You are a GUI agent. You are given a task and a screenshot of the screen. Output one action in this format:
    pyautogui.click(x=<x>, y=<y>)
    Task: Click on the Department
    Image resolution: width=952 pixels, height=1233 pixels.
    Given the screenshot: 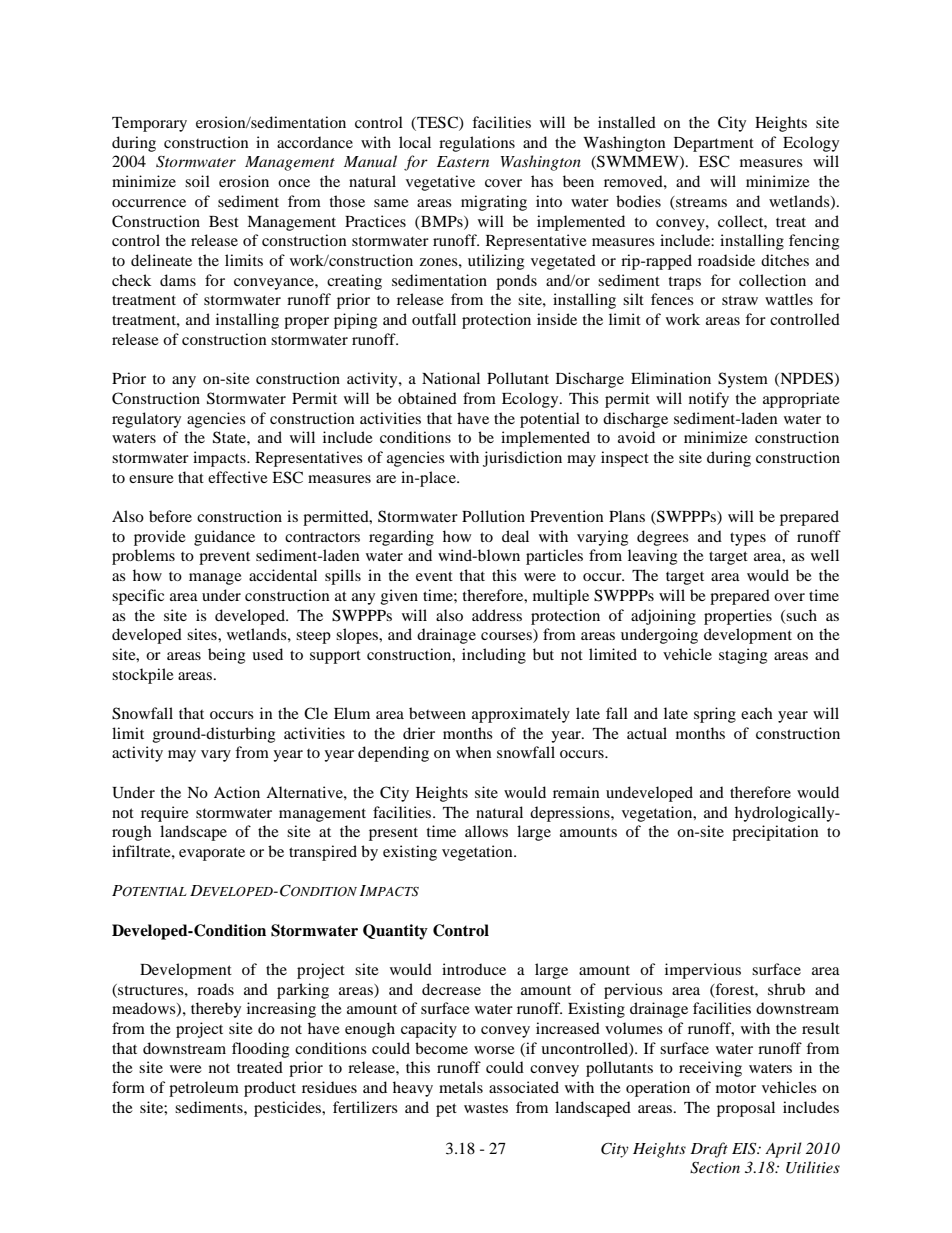 What is the action you would take?
    pyautogui.click(x=714, y=144)
